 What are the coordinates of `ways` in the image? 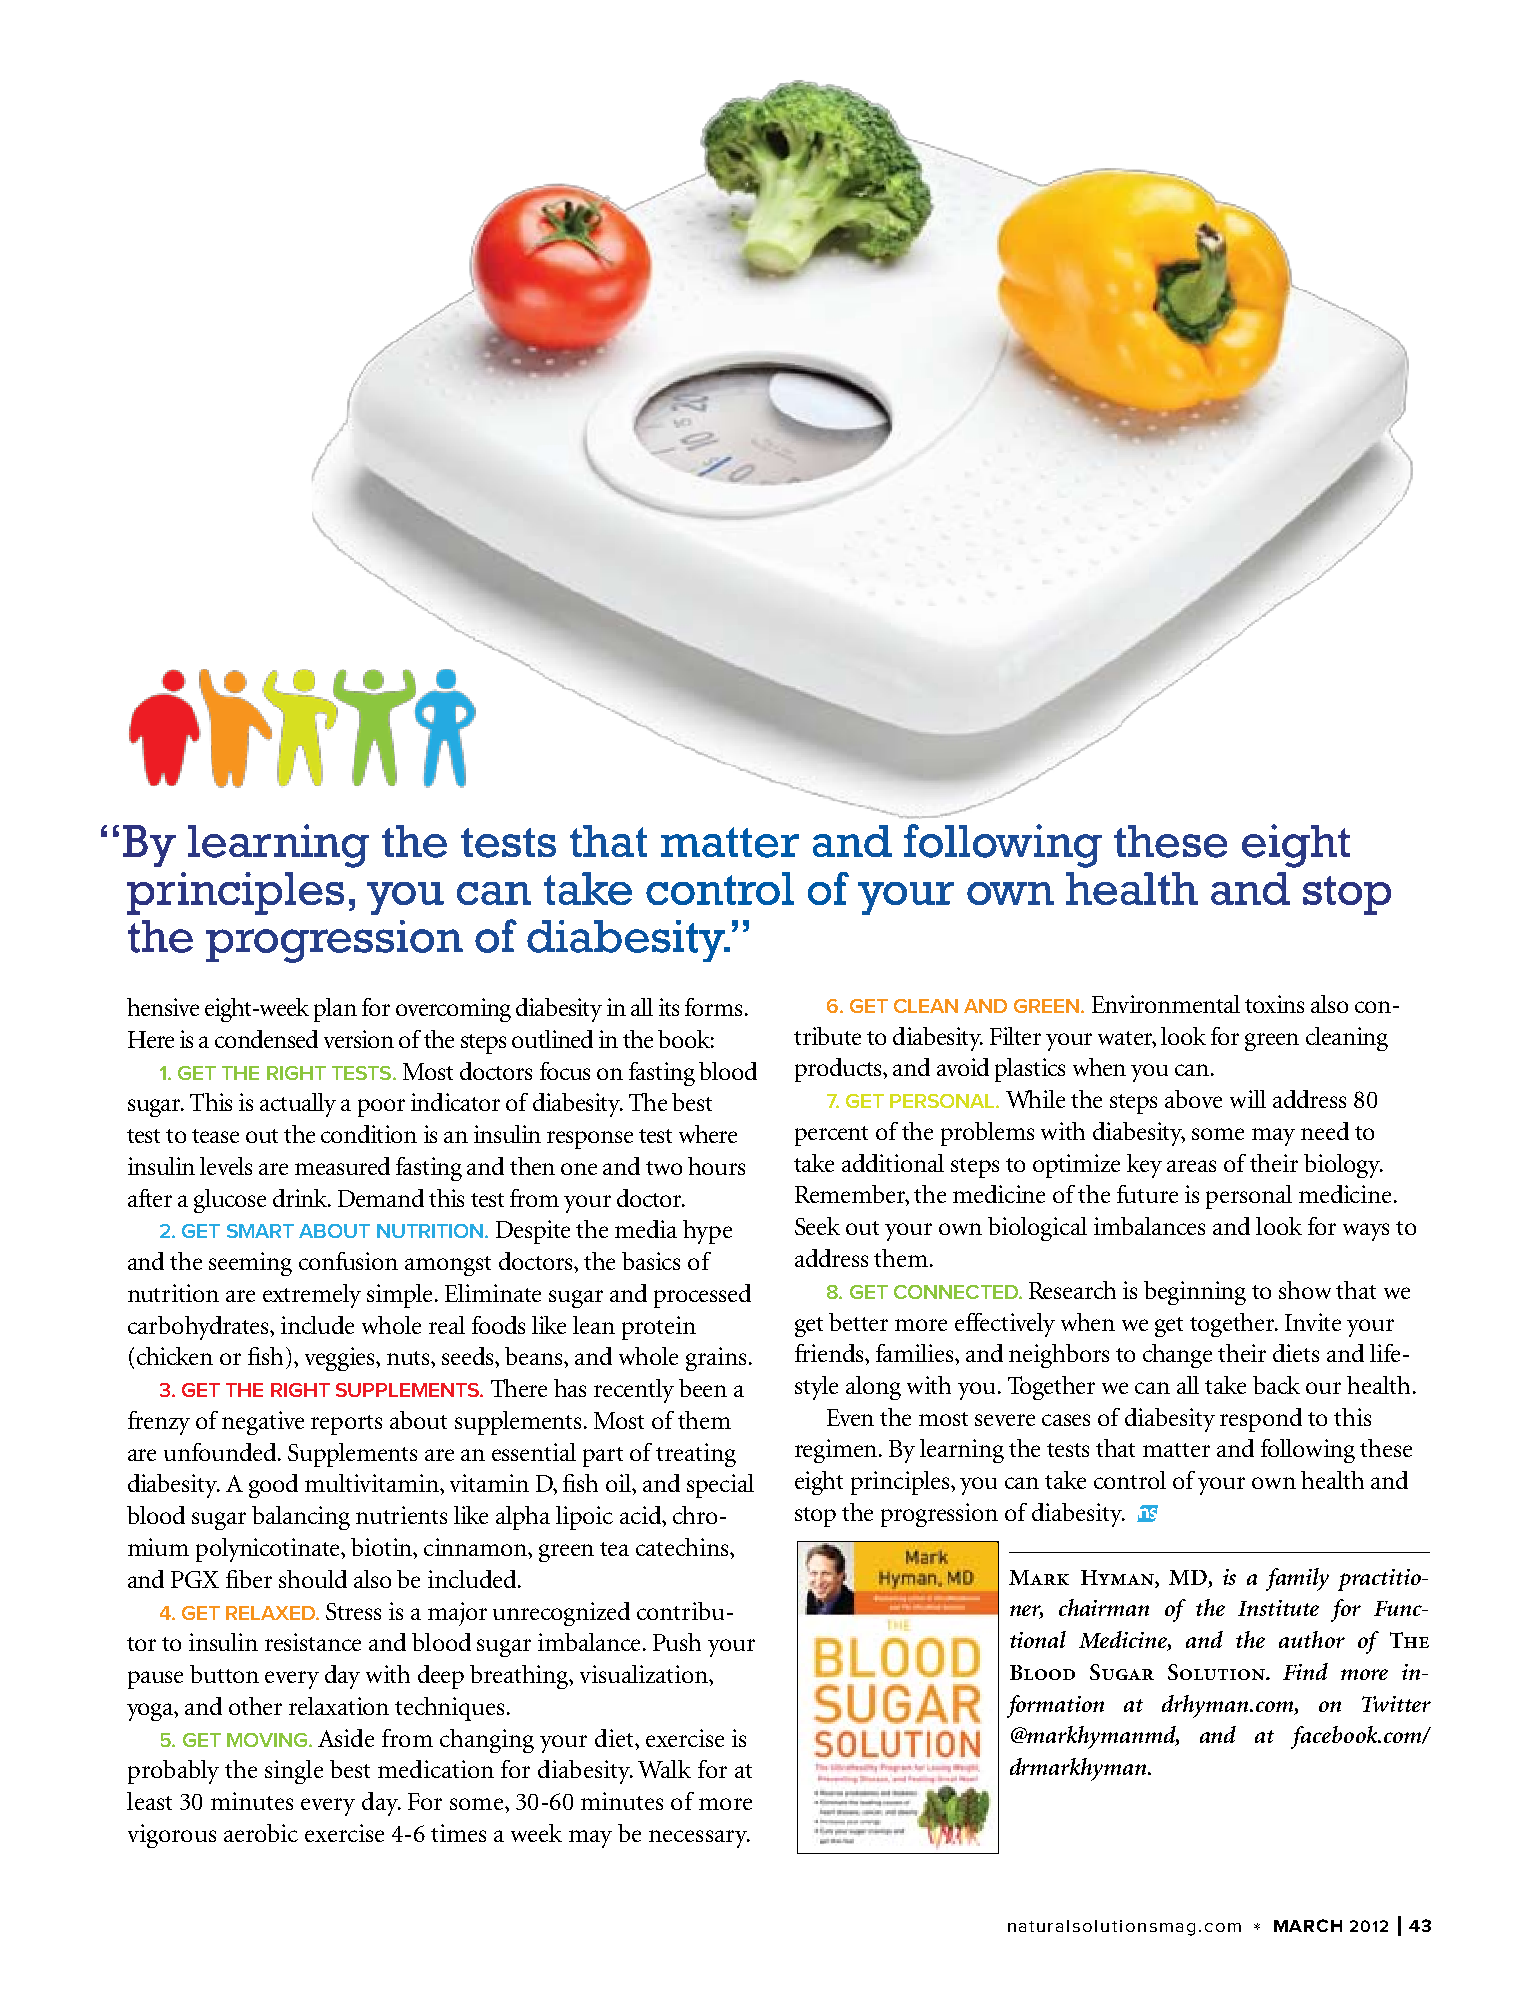 It's located at (1366, 1232).
